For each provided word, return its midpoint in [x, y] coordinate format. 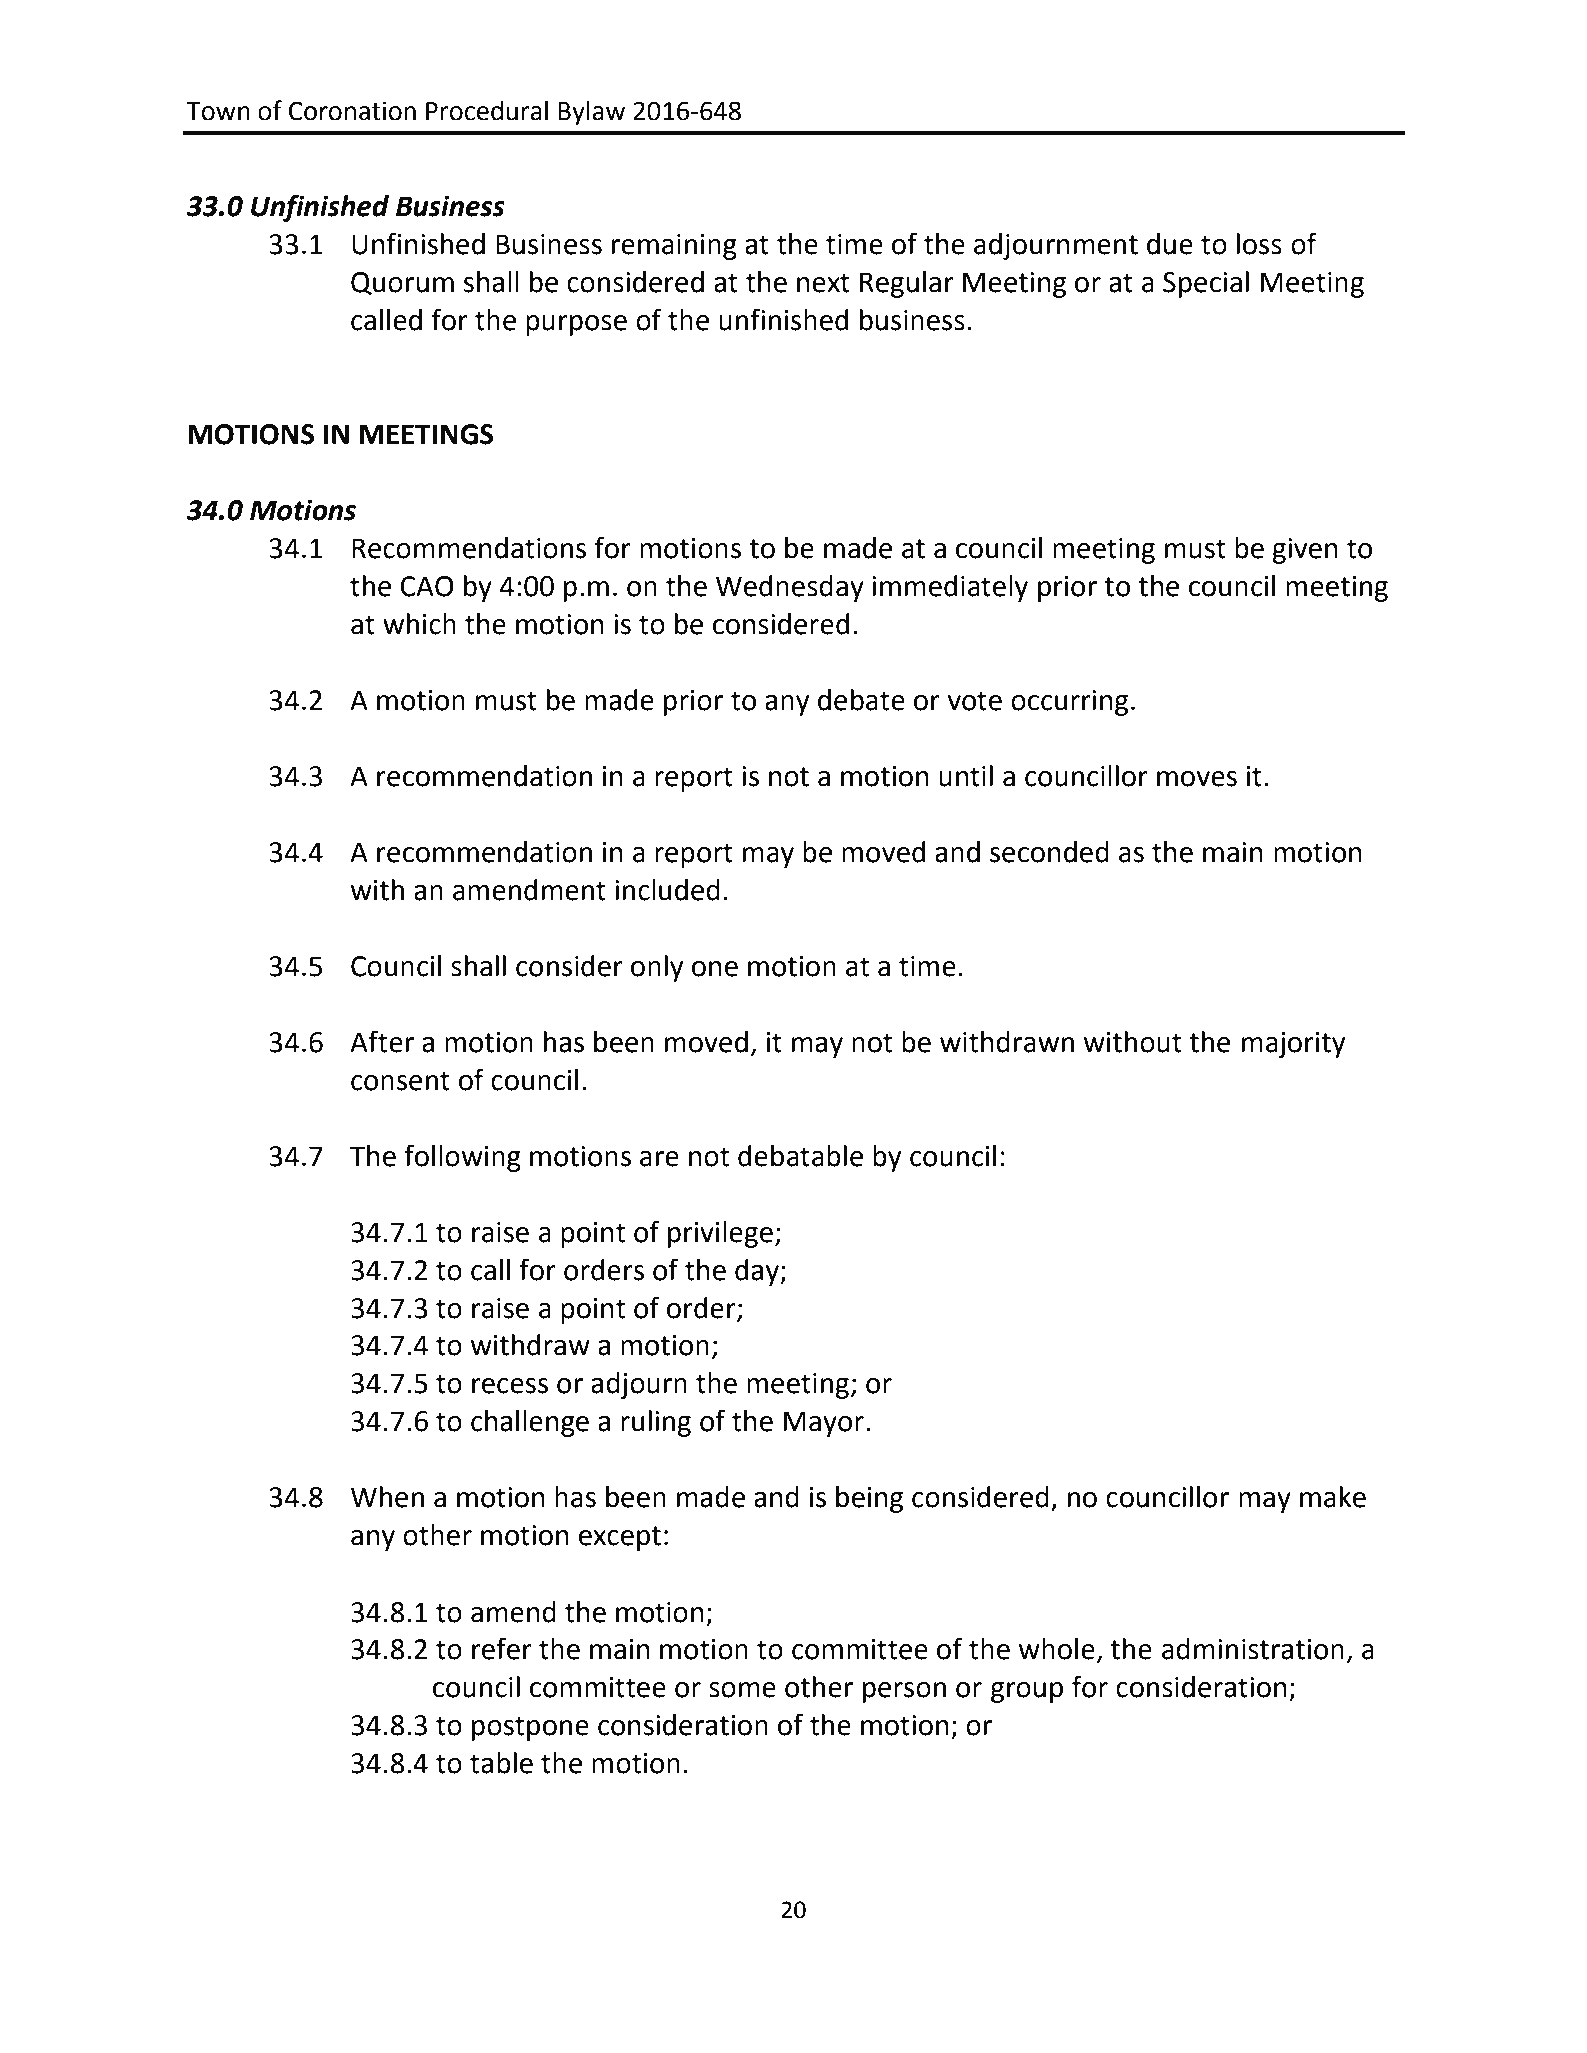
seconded [1049, 852]
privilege [720, 1234]
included [667, 890]
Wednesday [790, 588]
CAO [426, 586]
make [1333, 1497]
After [382, 1041]
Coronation [352, 111]
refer [502, 1648]
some [742, 1690]
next [823, 283]
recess [510, 1386]
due [1170, 244]
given [1305, 551]
